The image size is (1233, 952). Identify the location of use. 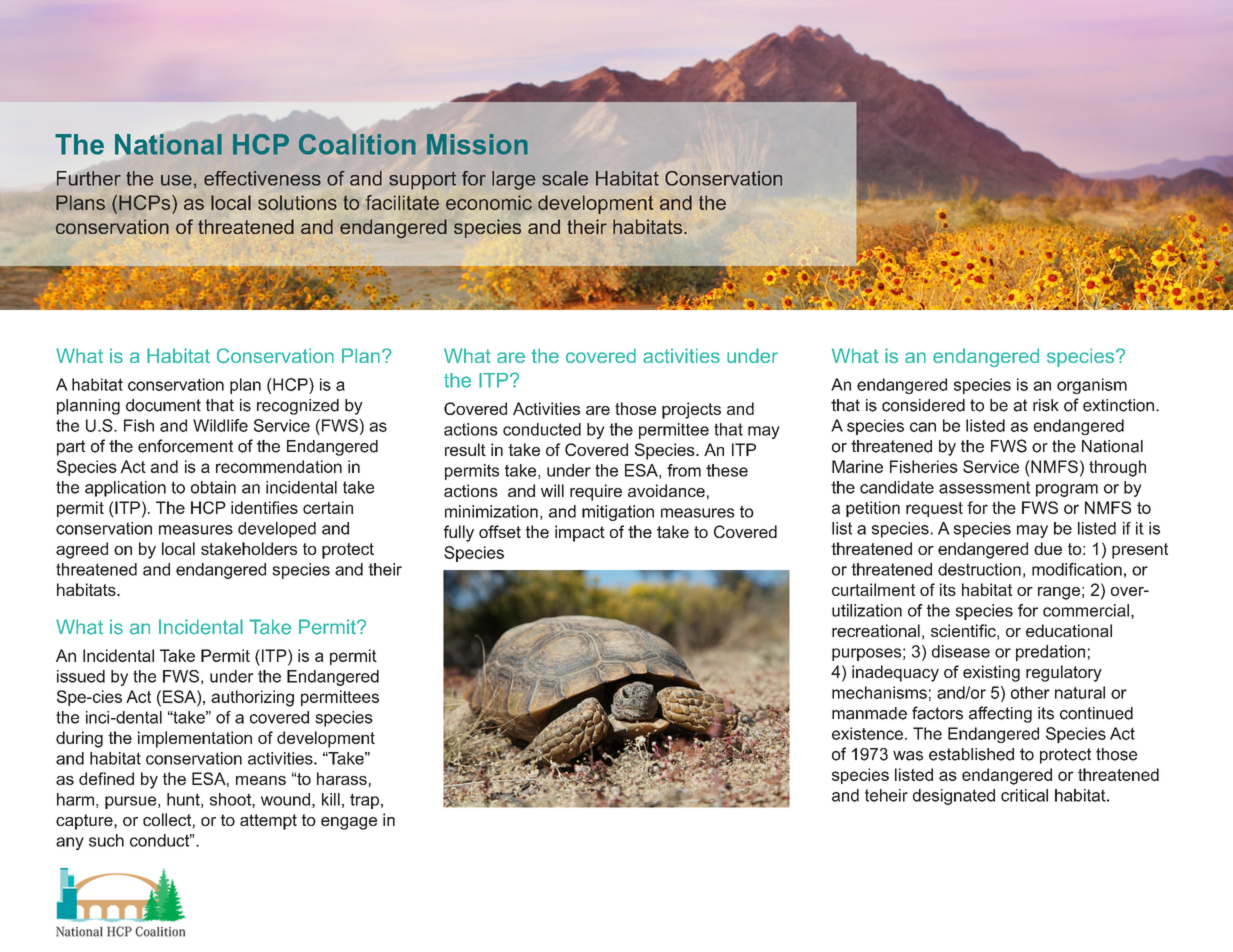
(176, 180).
